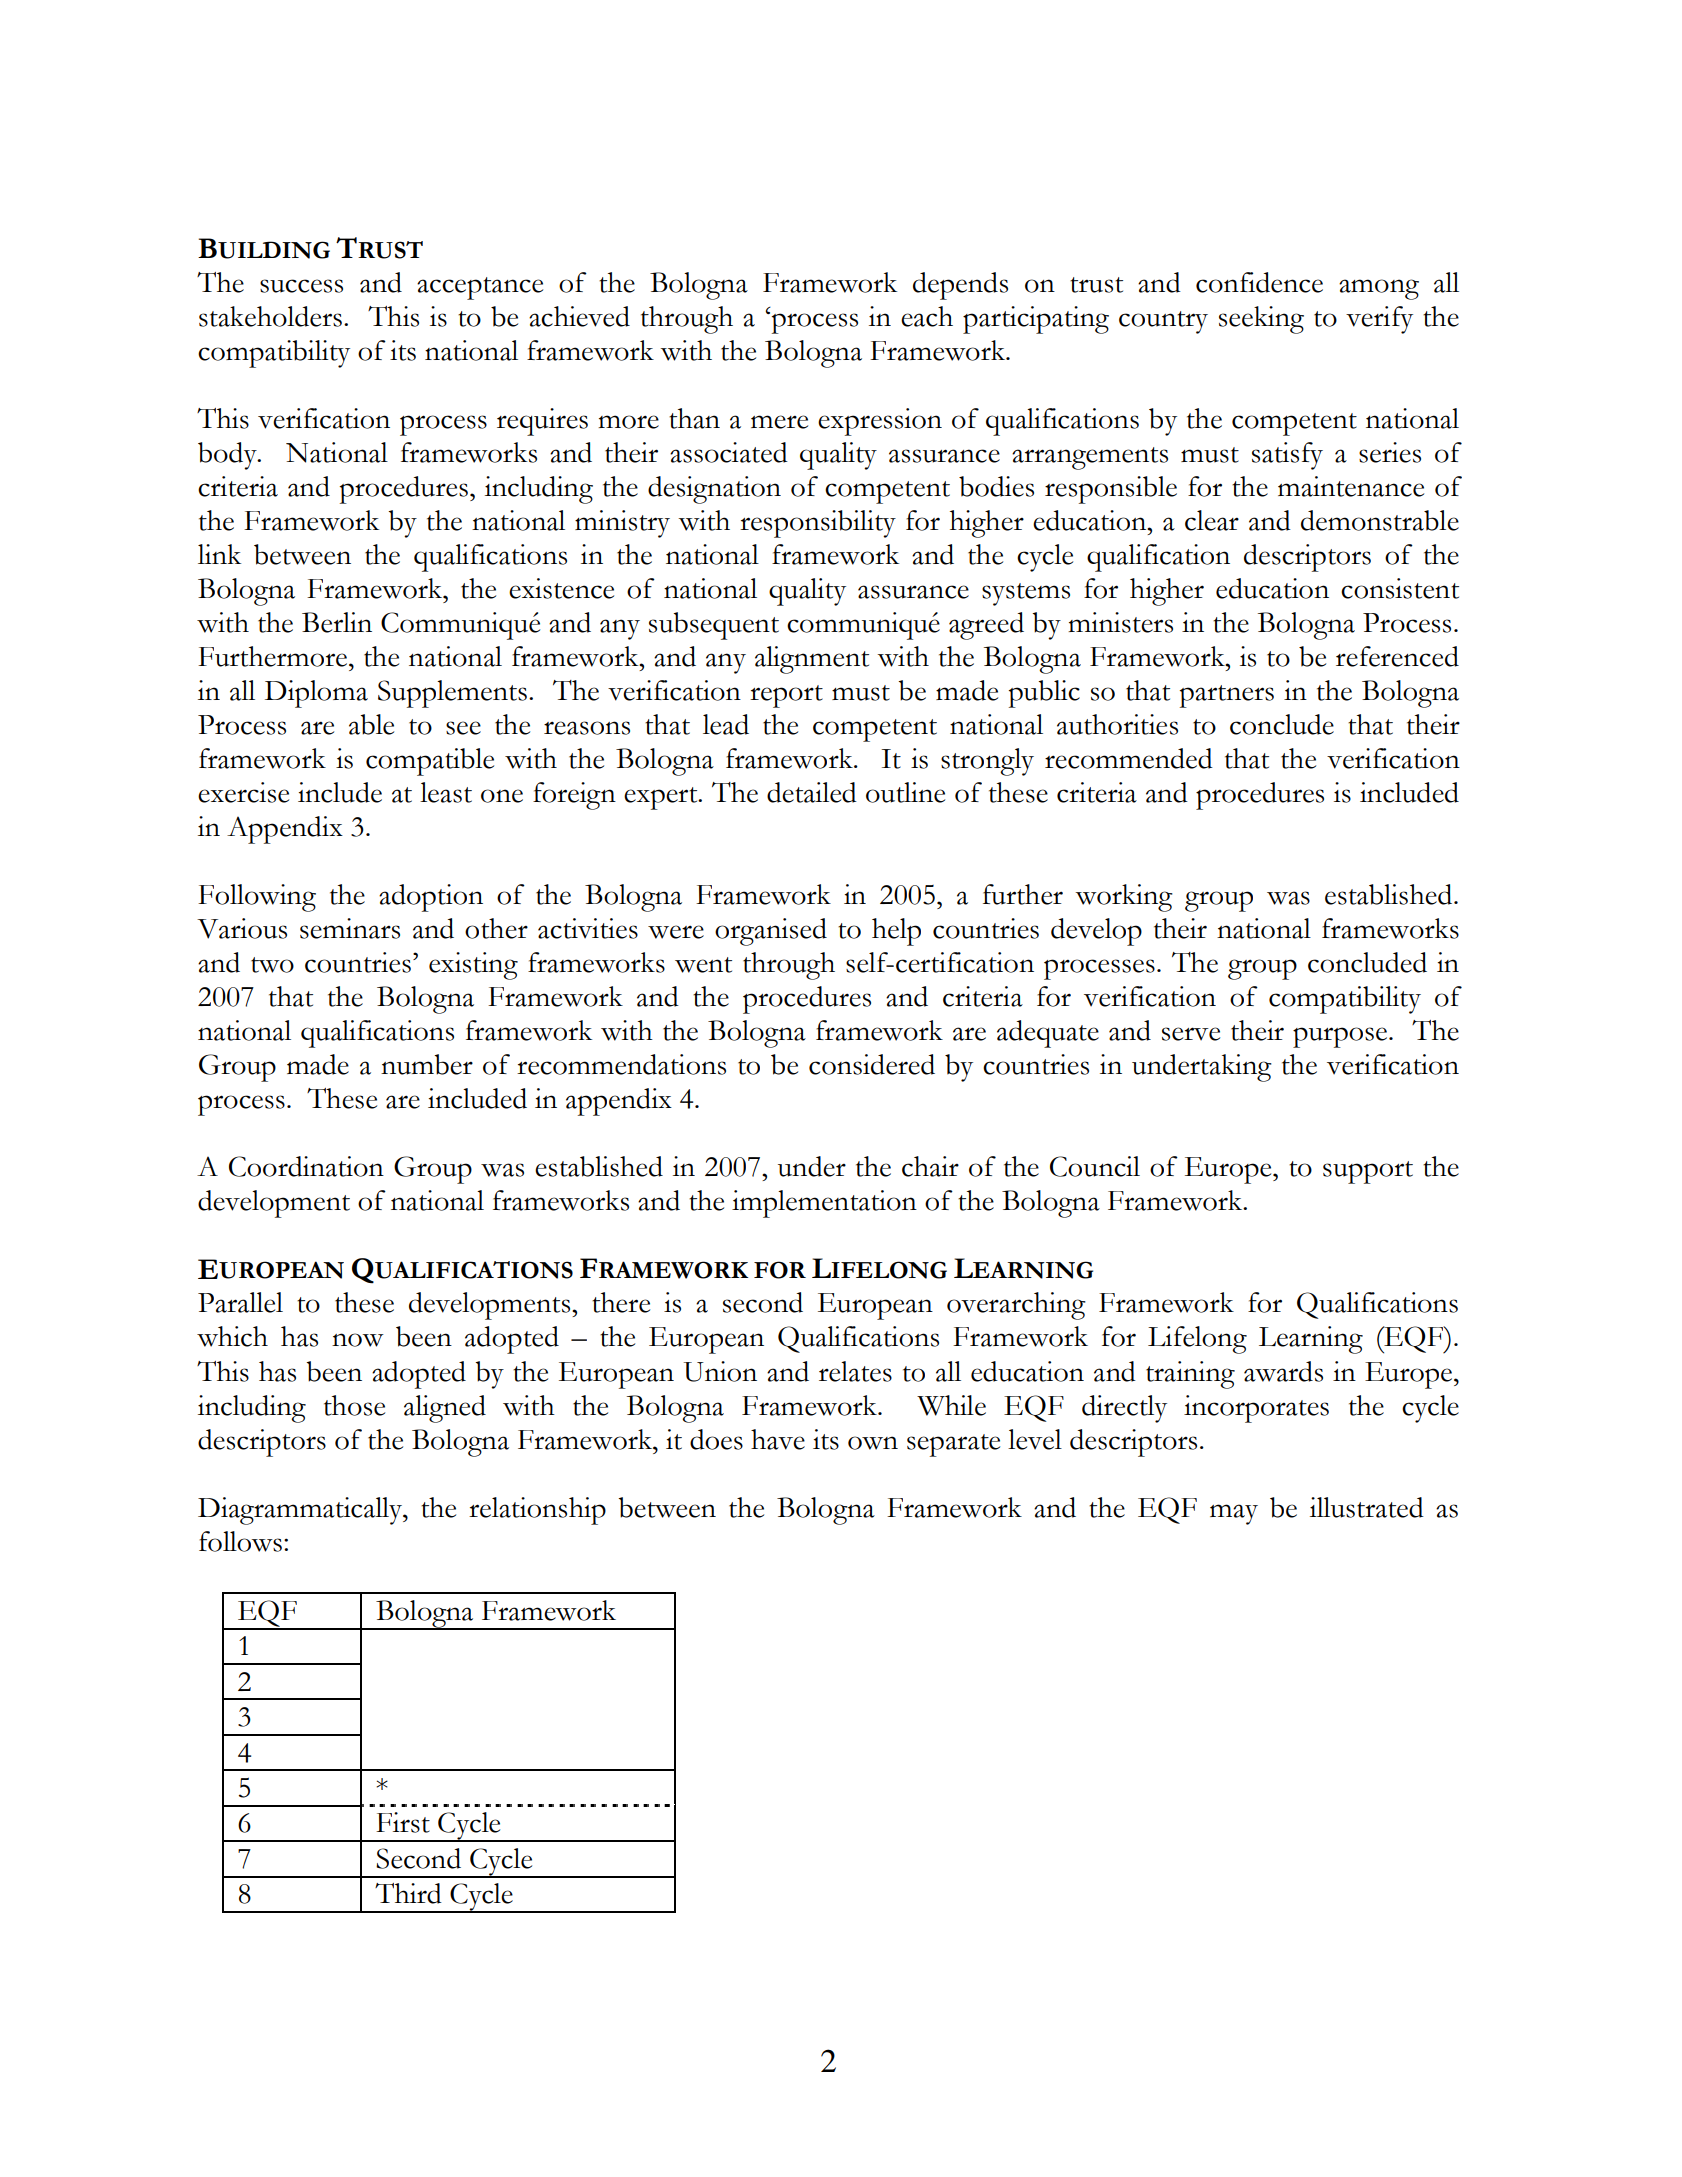 The width and height of the page is (1682, 2177). Describe the element at coordinates (1191, 1034) in the page. I see `serve` at that location.
